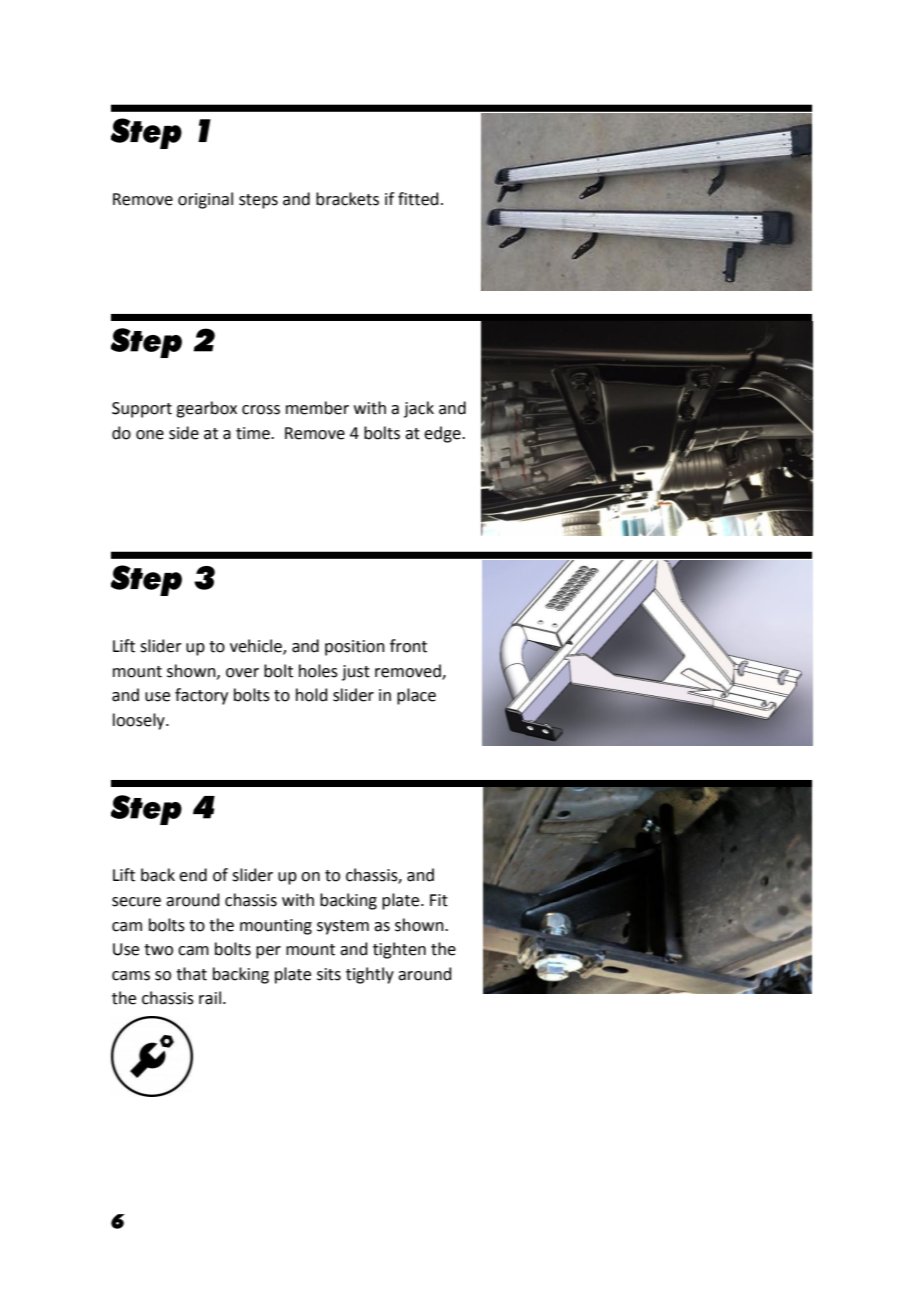  I want to click on steps, so click(258, 201).
